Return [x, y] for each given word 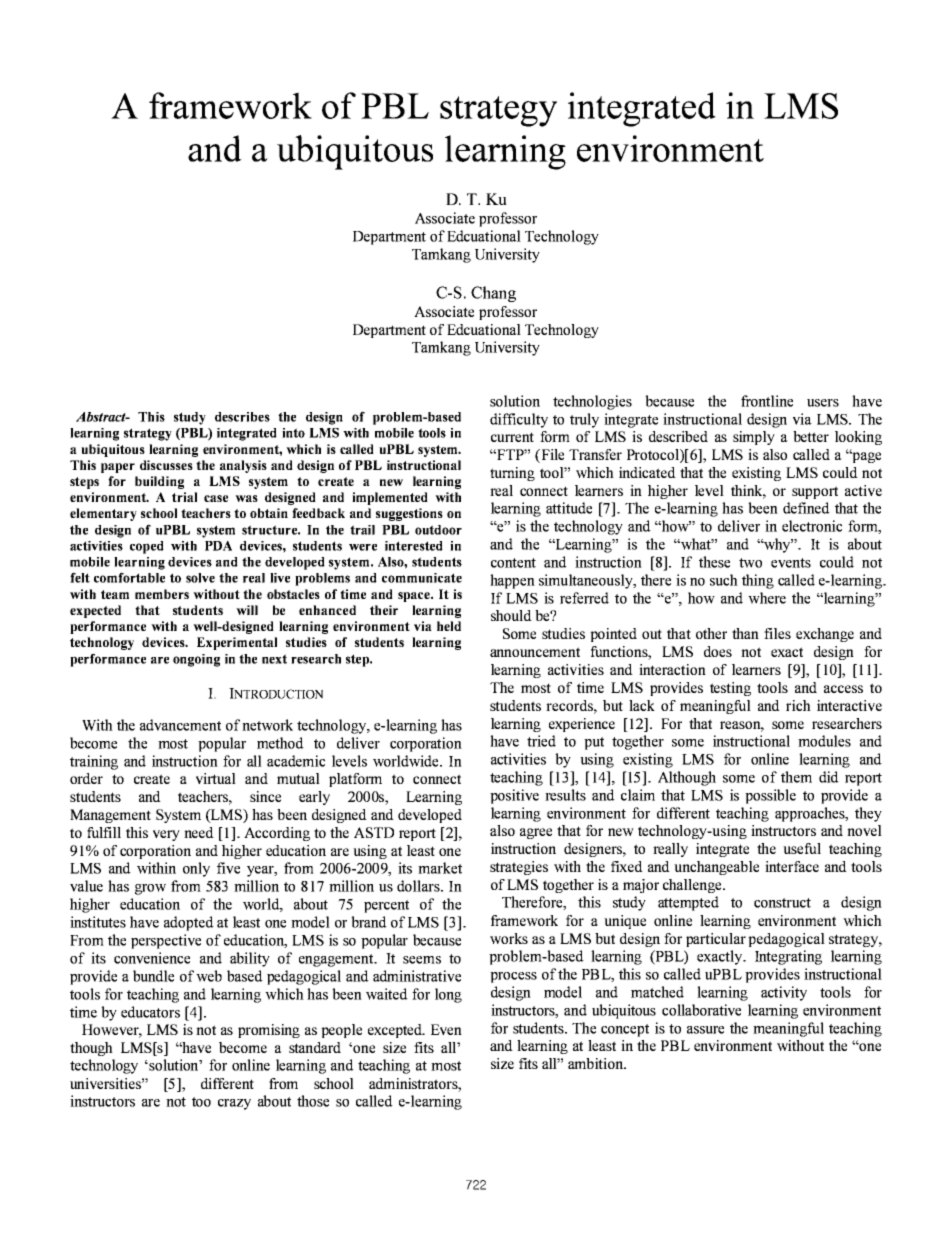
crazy [234, 1104]
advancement [180, 725]
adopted [189, 923]
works [509, 938]
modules [824, 741]
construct [782, 903]
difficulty [519, 420]
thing [758, 581]
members [162, 594]
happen [512, 581]
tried [541, 741]
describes [242, 417]
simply [754, 438]
